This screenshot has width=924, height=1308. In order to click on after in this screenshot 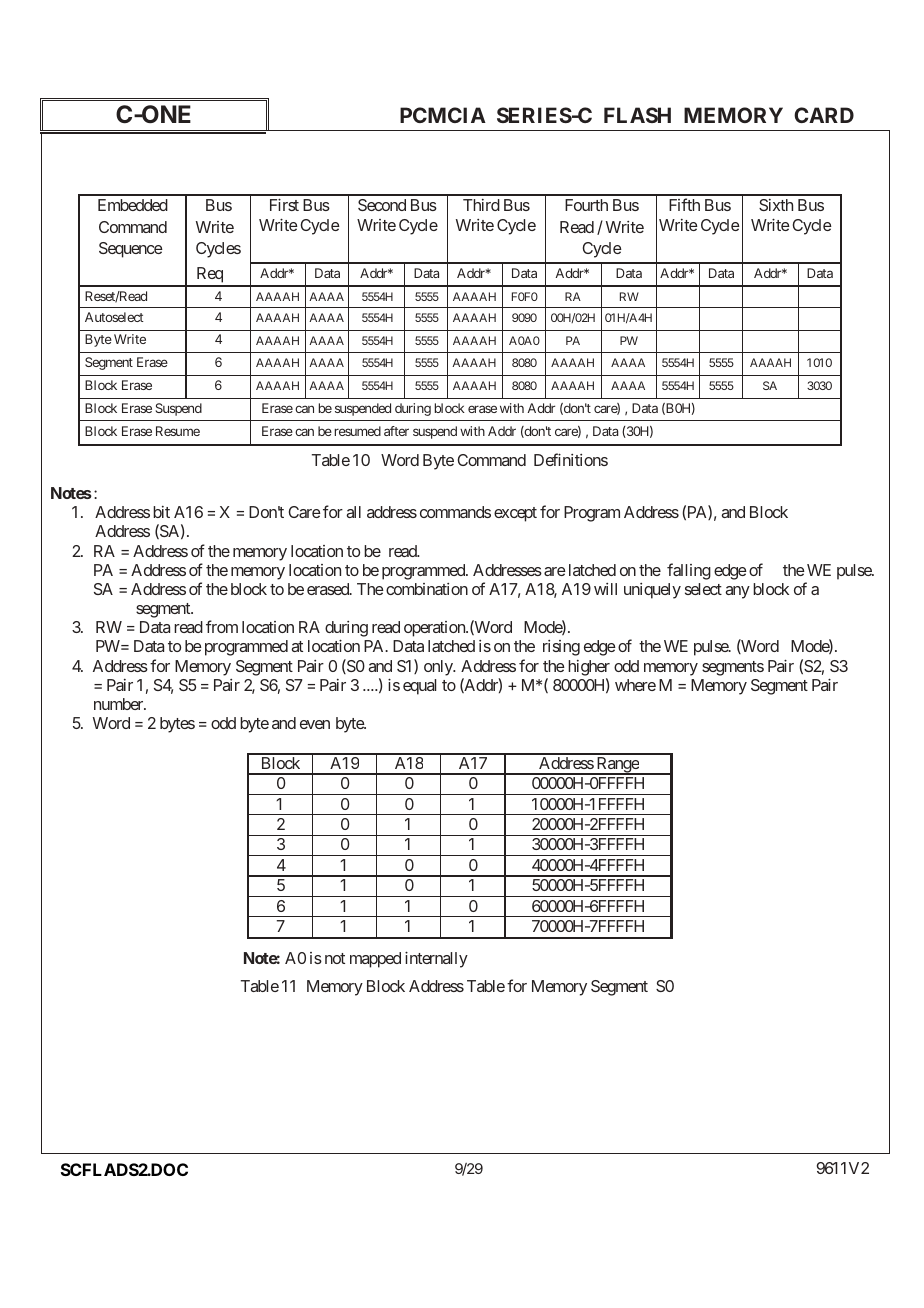, I will do `click(396, 431)`.
